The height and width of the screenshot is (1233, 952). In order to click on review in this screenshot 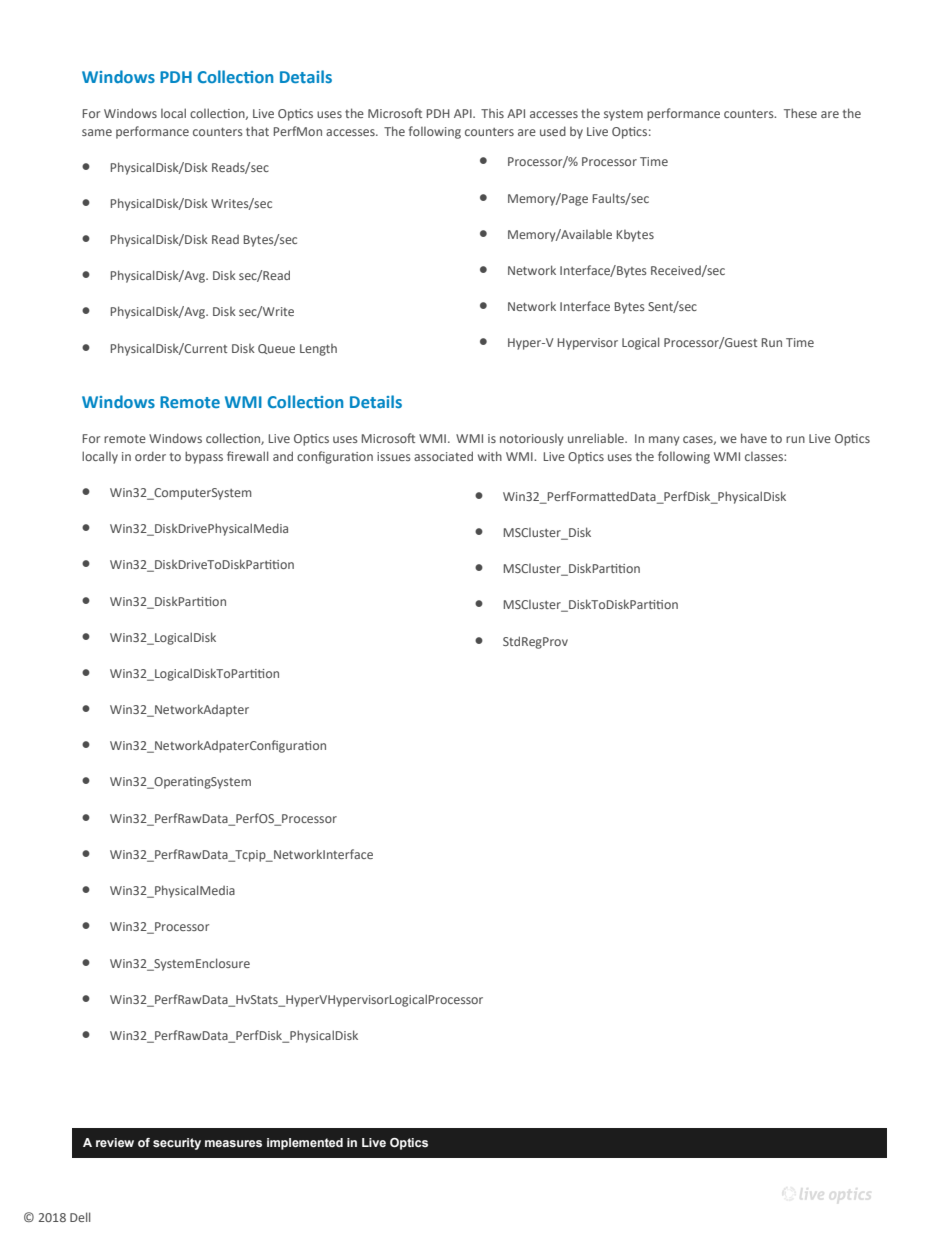, I will do `click(115, 1142)`.
